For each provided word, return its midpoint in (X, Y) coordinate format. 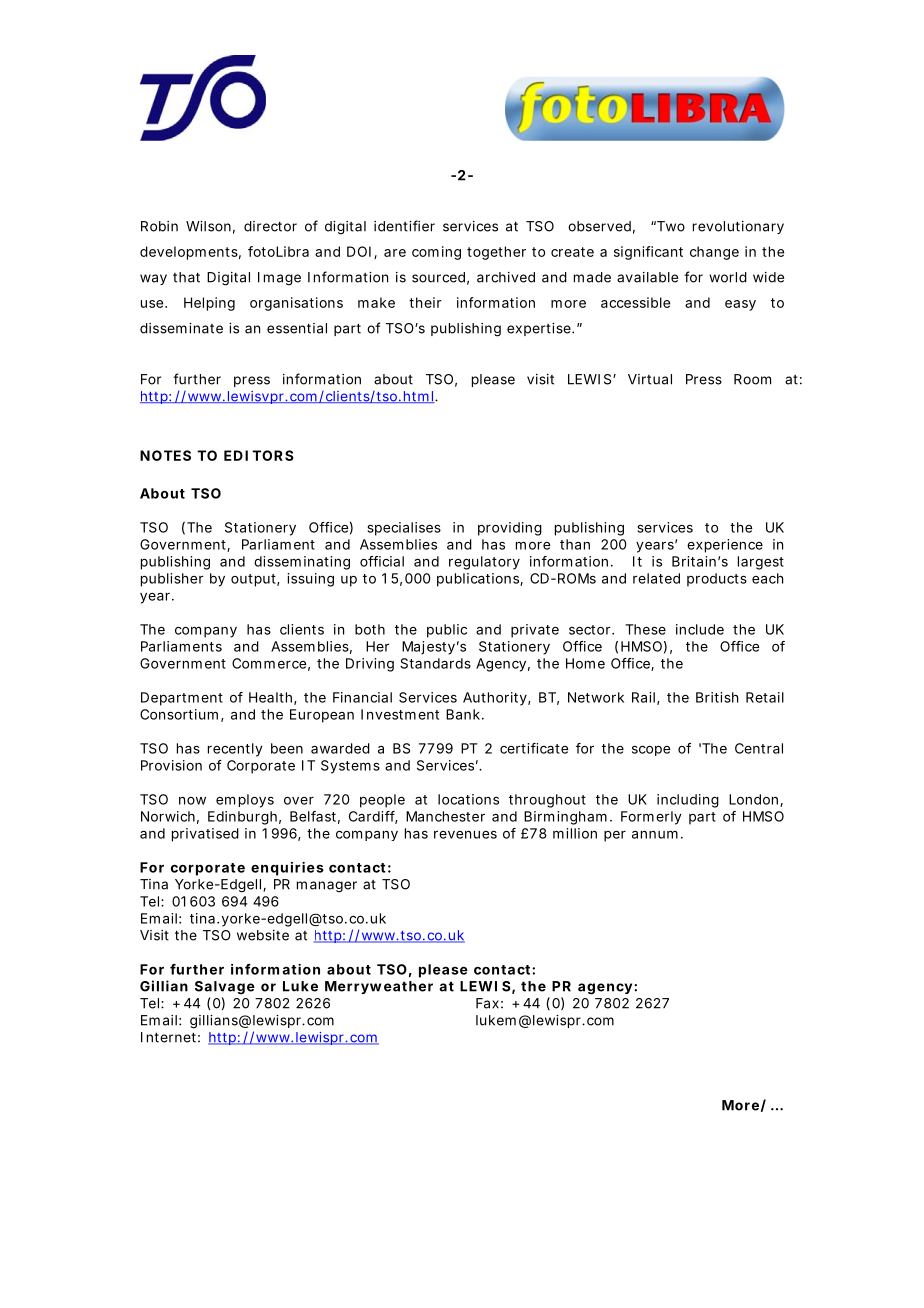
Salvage (225, 988)
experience (725, 546)
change (714, 253)
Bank (465, 714)
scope (651, 750)
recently (235, 750)
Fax (489, 1003)
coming (436, 253)
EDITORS (259, 455)
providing (510, 529)
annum (657, 834)
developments (190, 253)
